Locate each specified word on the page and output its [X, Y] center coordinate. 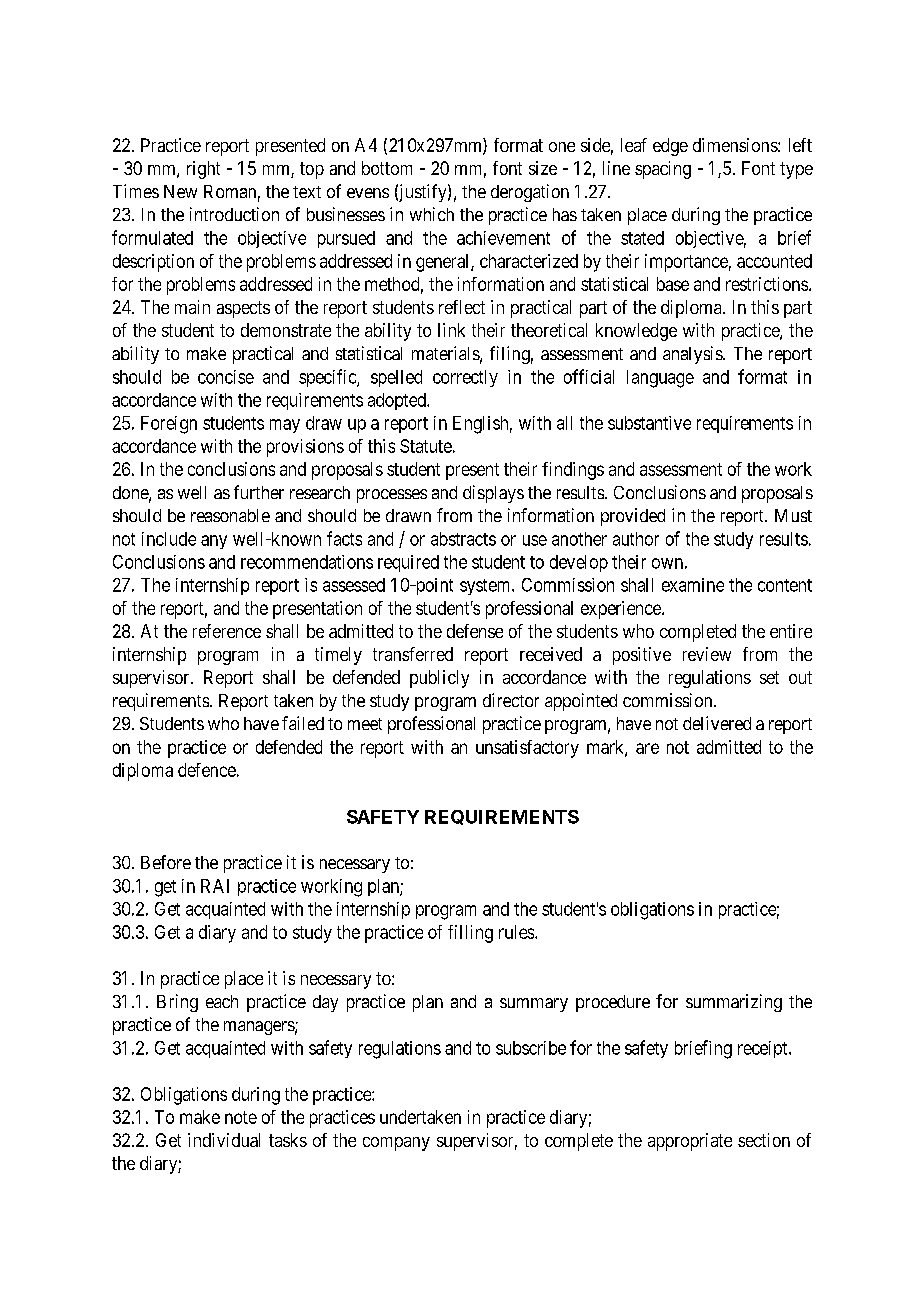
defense [475, 631]
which [432, 214]
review [707, 654]
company [396, 1144]
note [241, 1117]
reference [227, 631]
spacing [663, 170]
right [203, 170]
